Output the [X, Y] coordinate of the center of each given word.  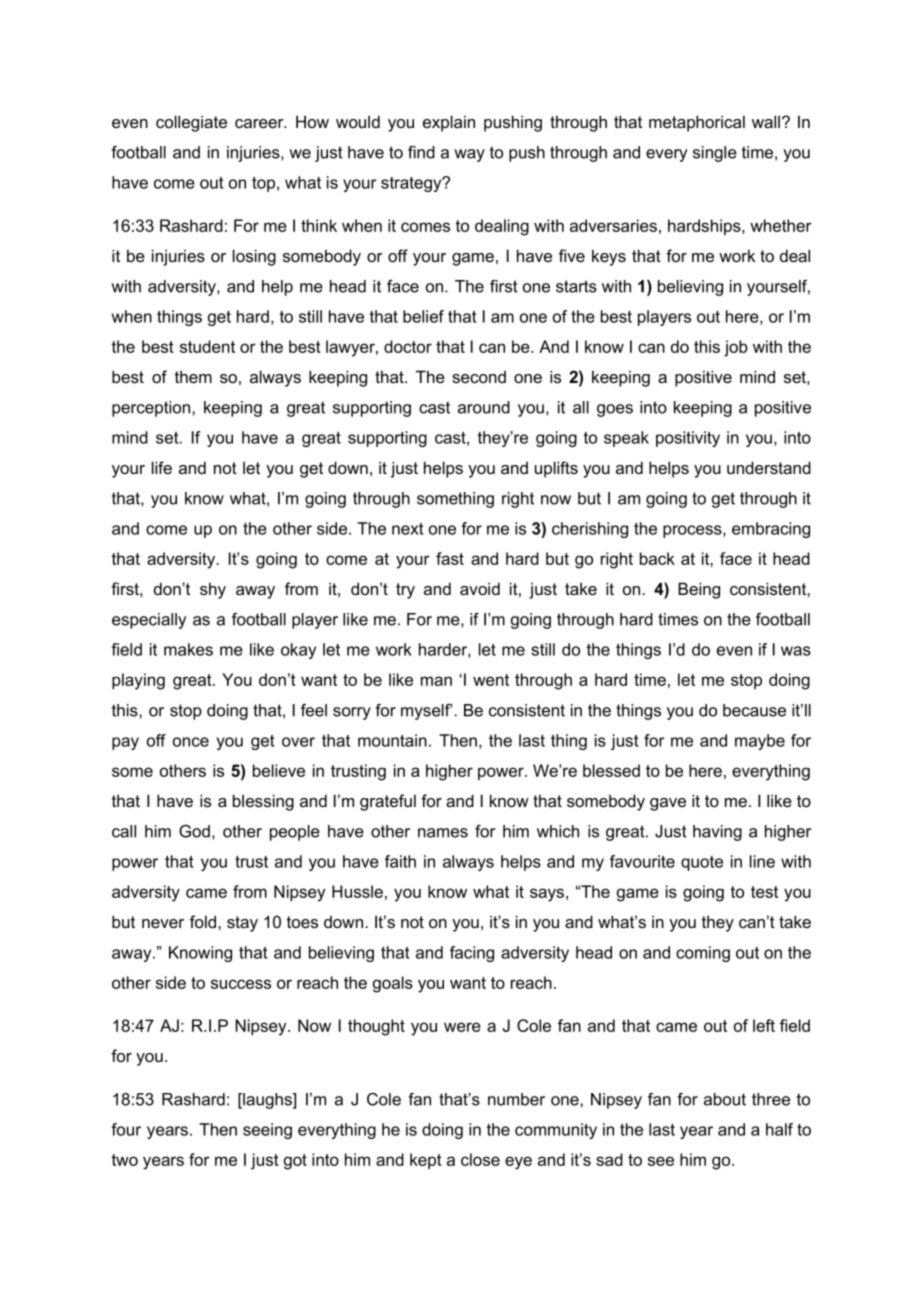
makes [188, 649]
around [484, 407]
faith [400, 861]
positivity [688, 439]
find [421, 152]
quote [702, 863]
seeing [267, 1131]
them [193, 376]
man [436, 681]
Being [699, 590]
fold [204, 921]
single [715, 154]
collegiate [191, 123]
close [480, 1159]
